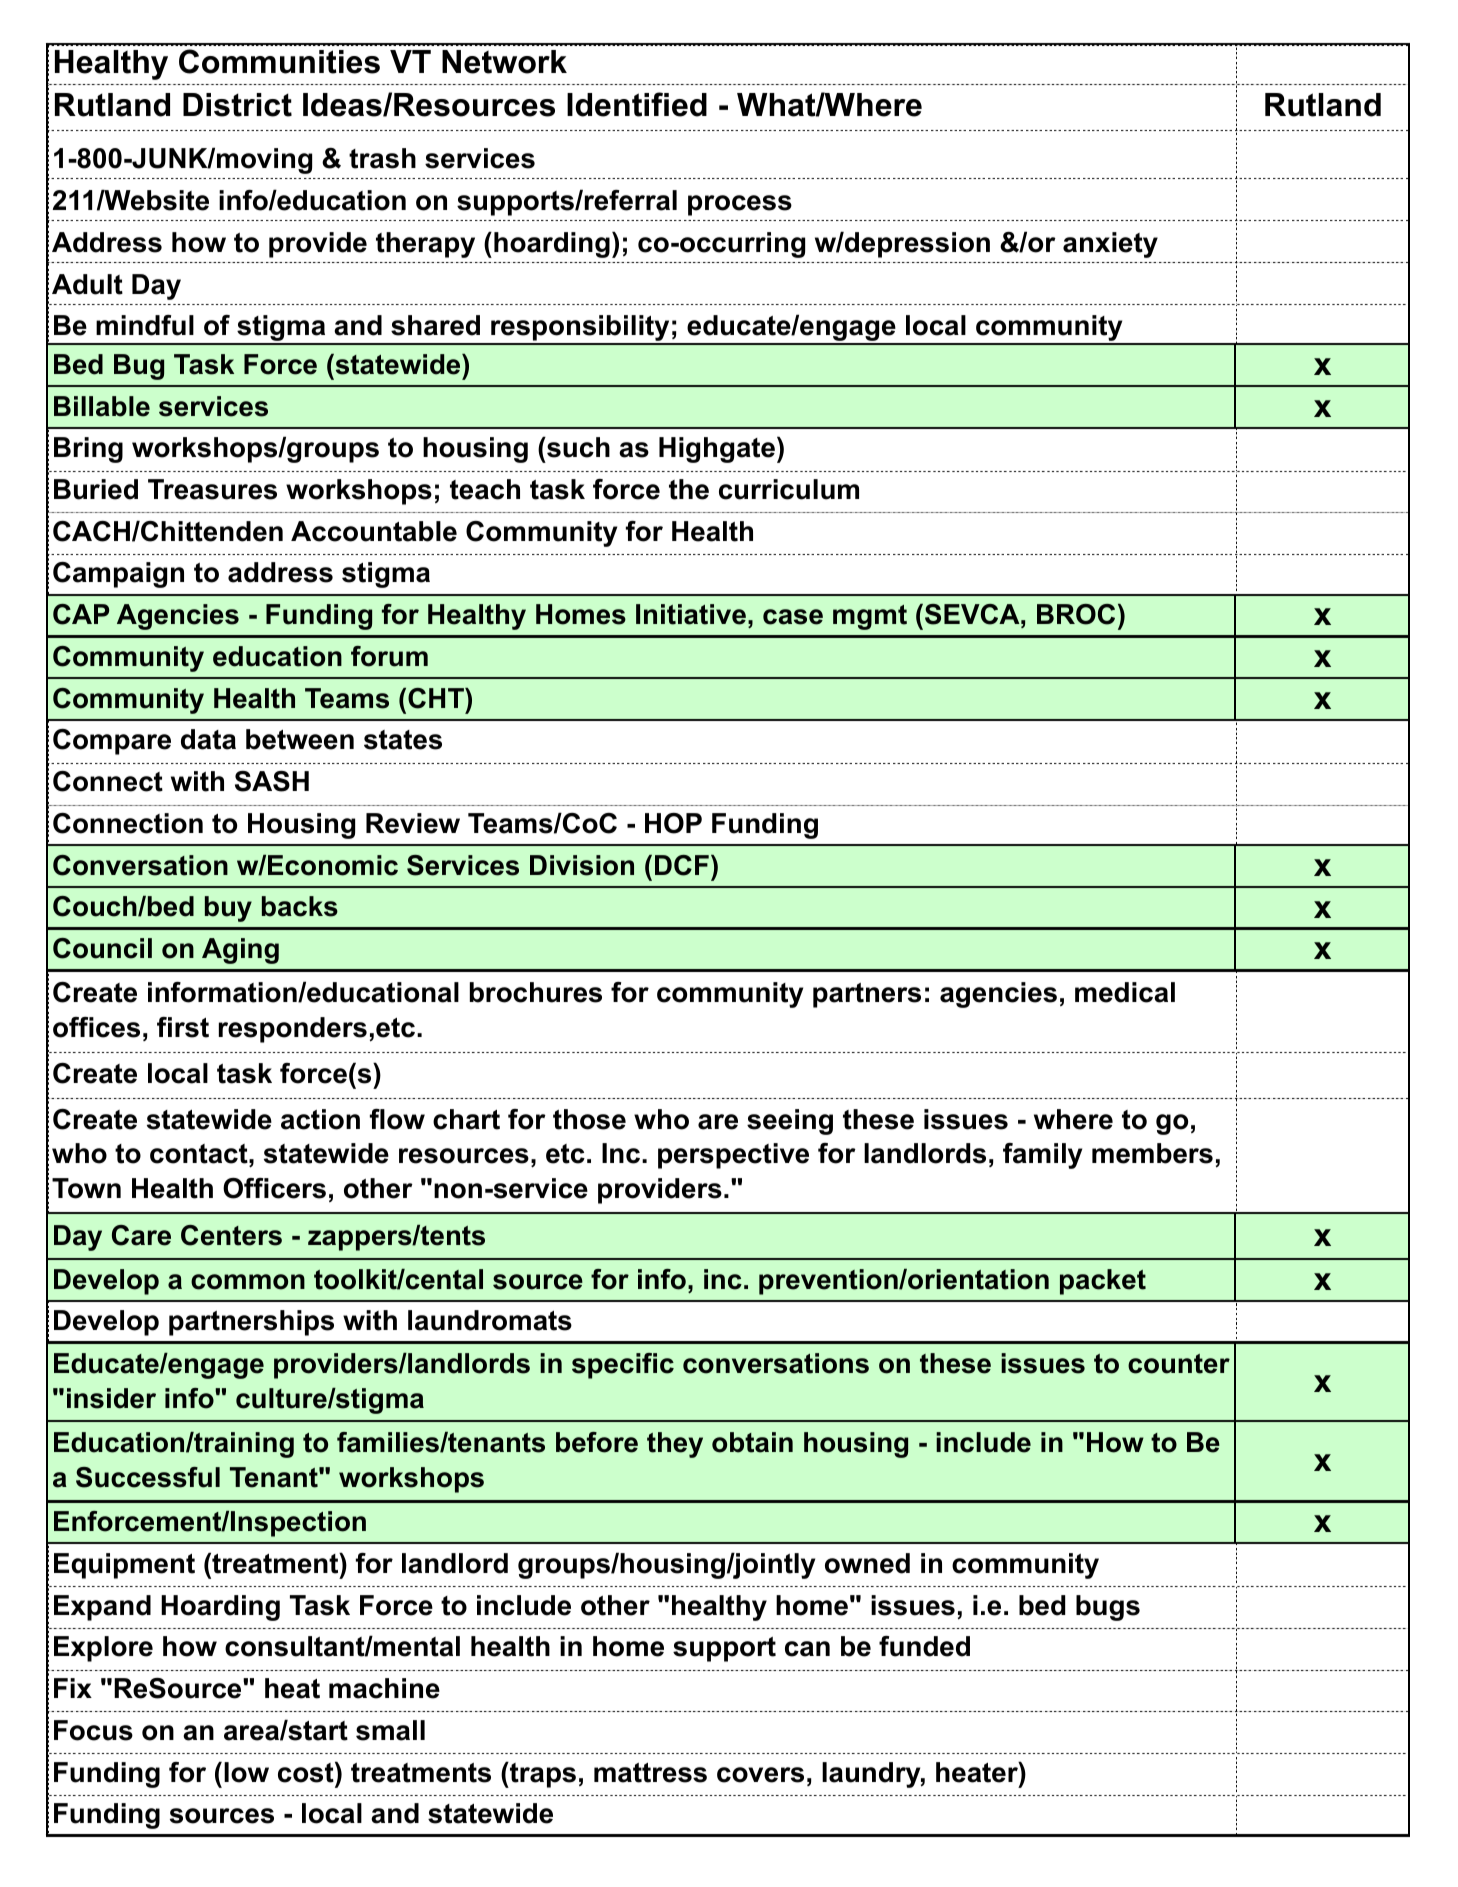 The width and height of the image is (1458, 1887). Describe the element at coordinates (208, 739) in the image. I see `data` at that location.
